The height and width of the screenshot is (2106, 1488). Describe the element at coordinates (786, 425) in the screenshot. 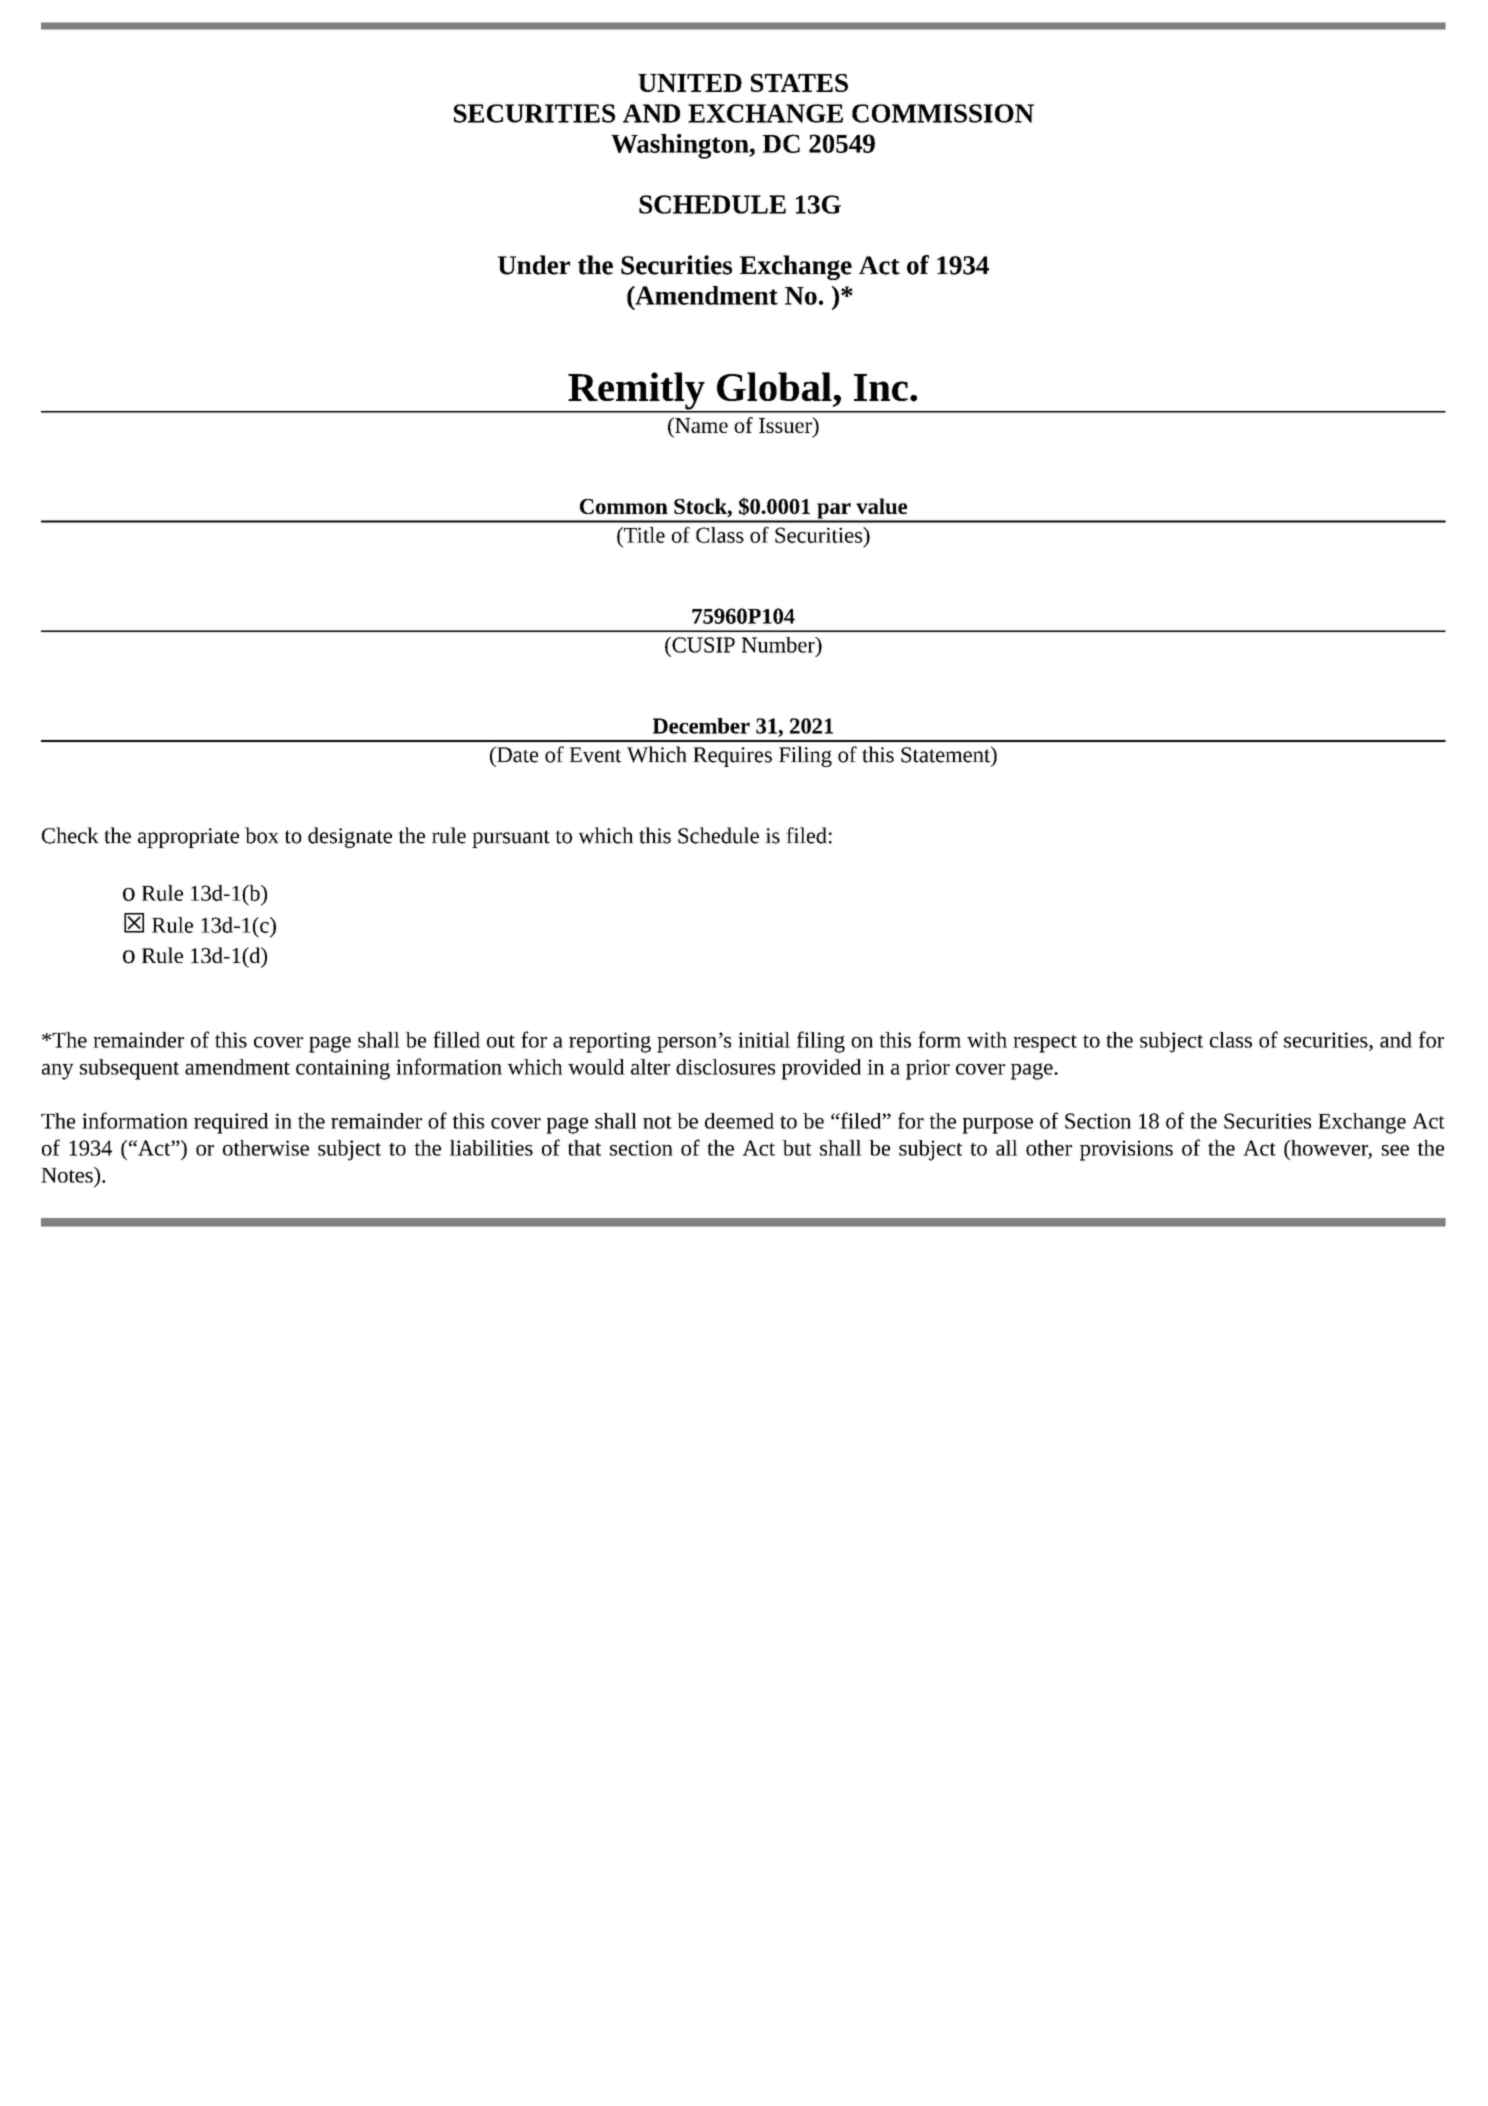

I see `Issuer` at that location.
